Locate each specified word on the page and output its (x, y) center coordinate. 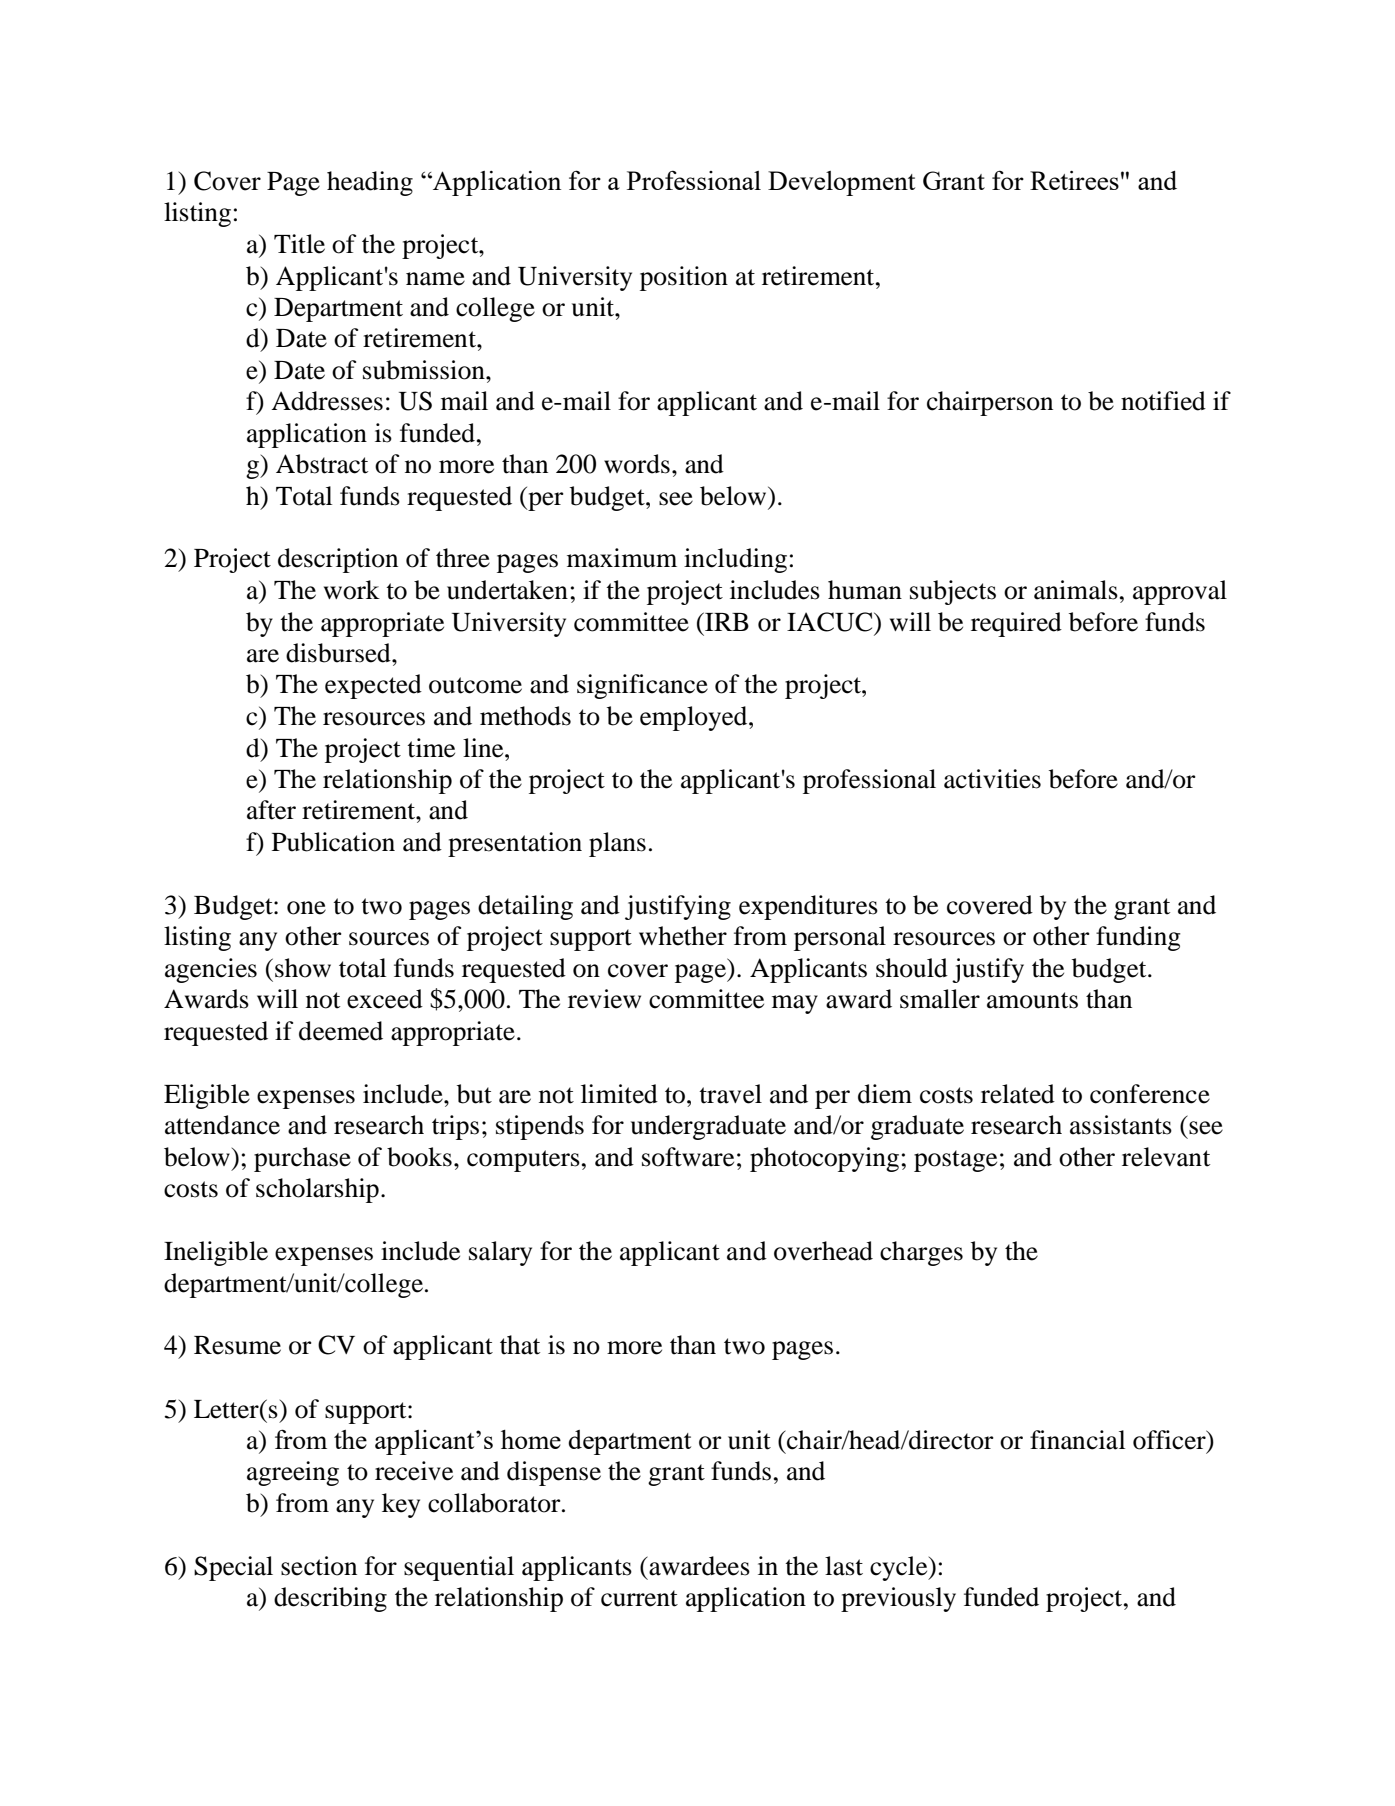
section (319, 1566)
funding (1138, 938)
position (684, 278)
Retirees (1074, 180)
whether (683, 936)
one (306, 908)
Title (299, 244)
